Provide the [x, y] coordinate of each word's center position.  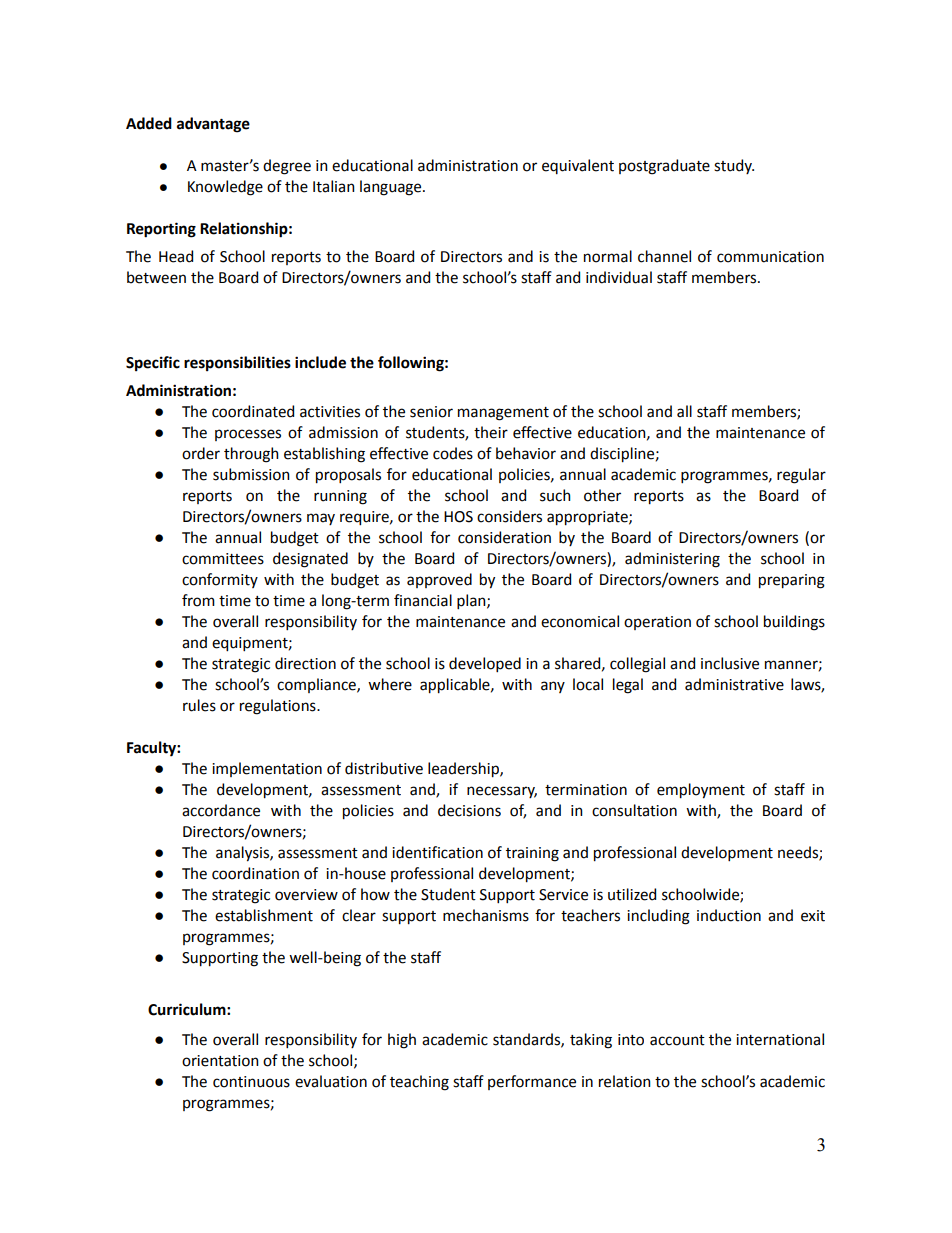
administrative [734, 684]
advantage [213, 125]
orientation [220, 1061]
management [503, 414]
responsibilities [237, 364]
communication [770, 257]
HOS [458, 517]
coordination [255, 873]
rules [199, 705]
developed [485, 664]
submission [251, 474]
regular [801, 476]
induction [729, 915]
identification [437, 852]
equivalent [578, 166]
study [734, 166]
